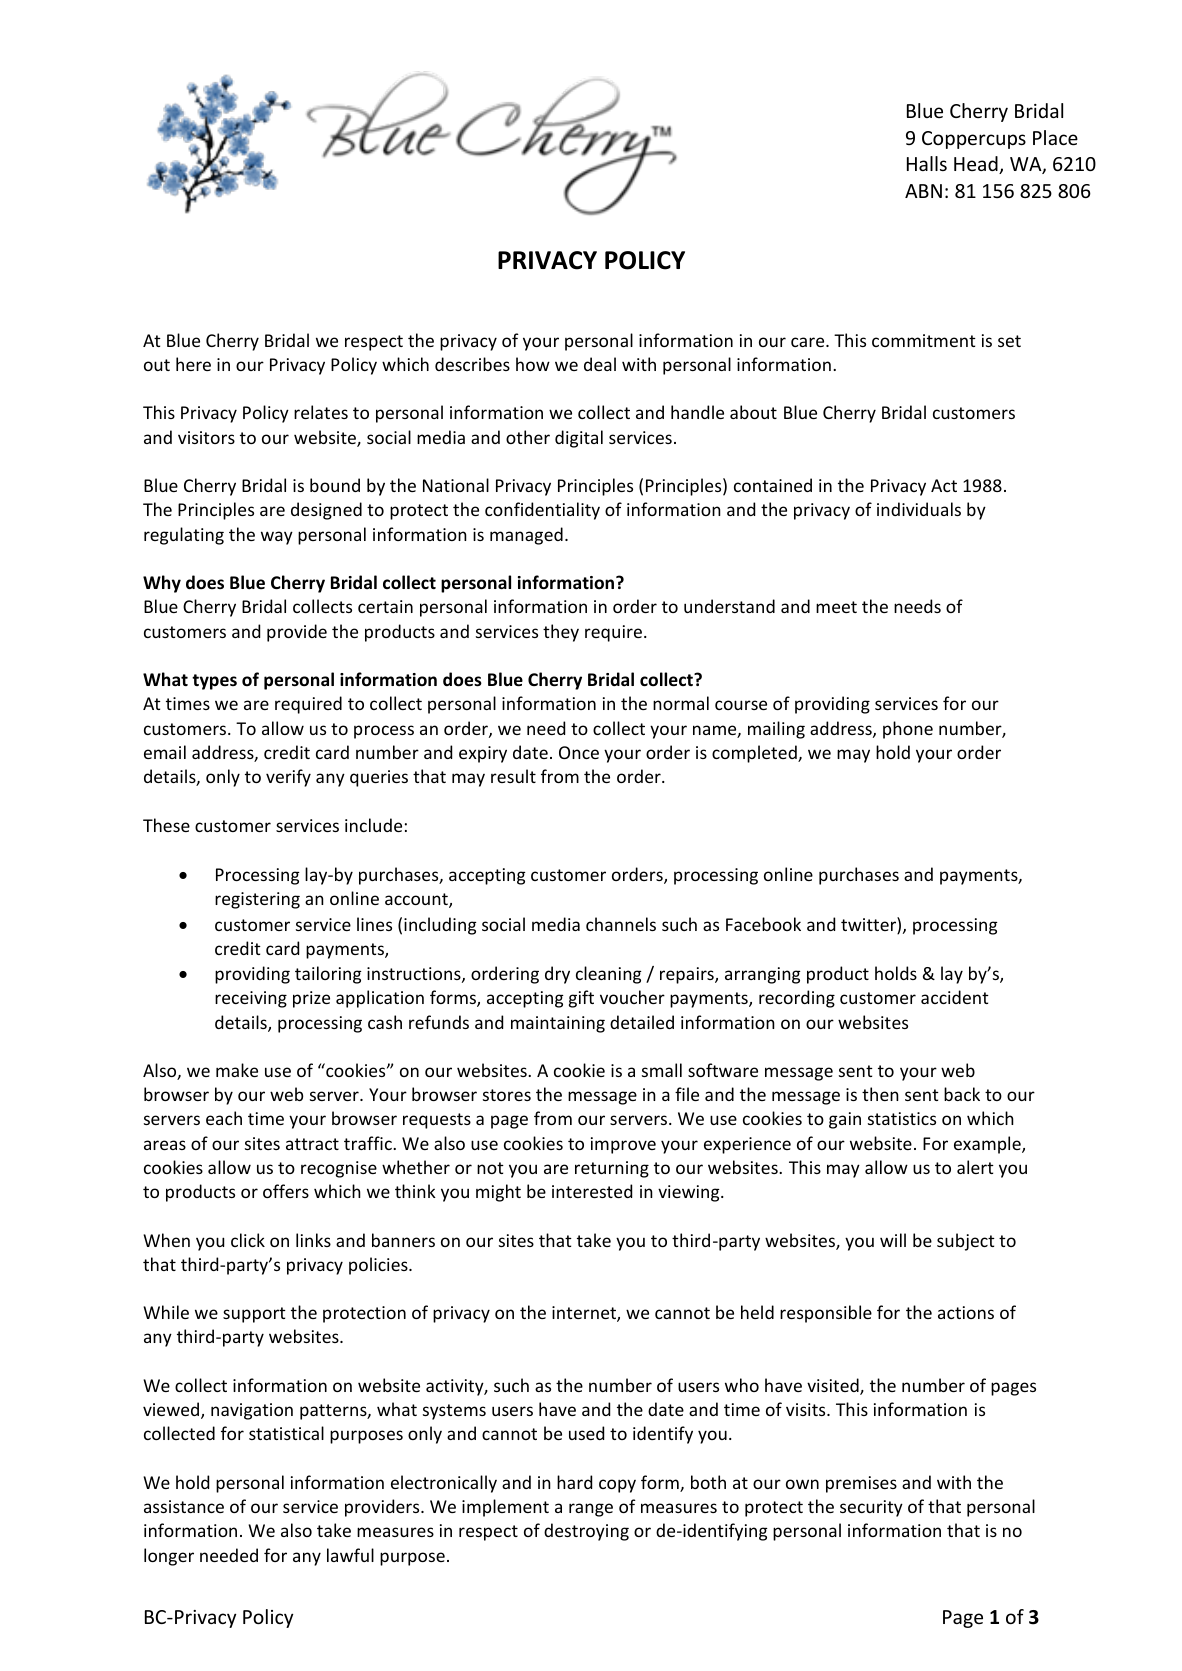 The height and width of the page is (1671, 1182). Describe the element at coordinates (621, 924) in the page. I see `channels` at that location.
